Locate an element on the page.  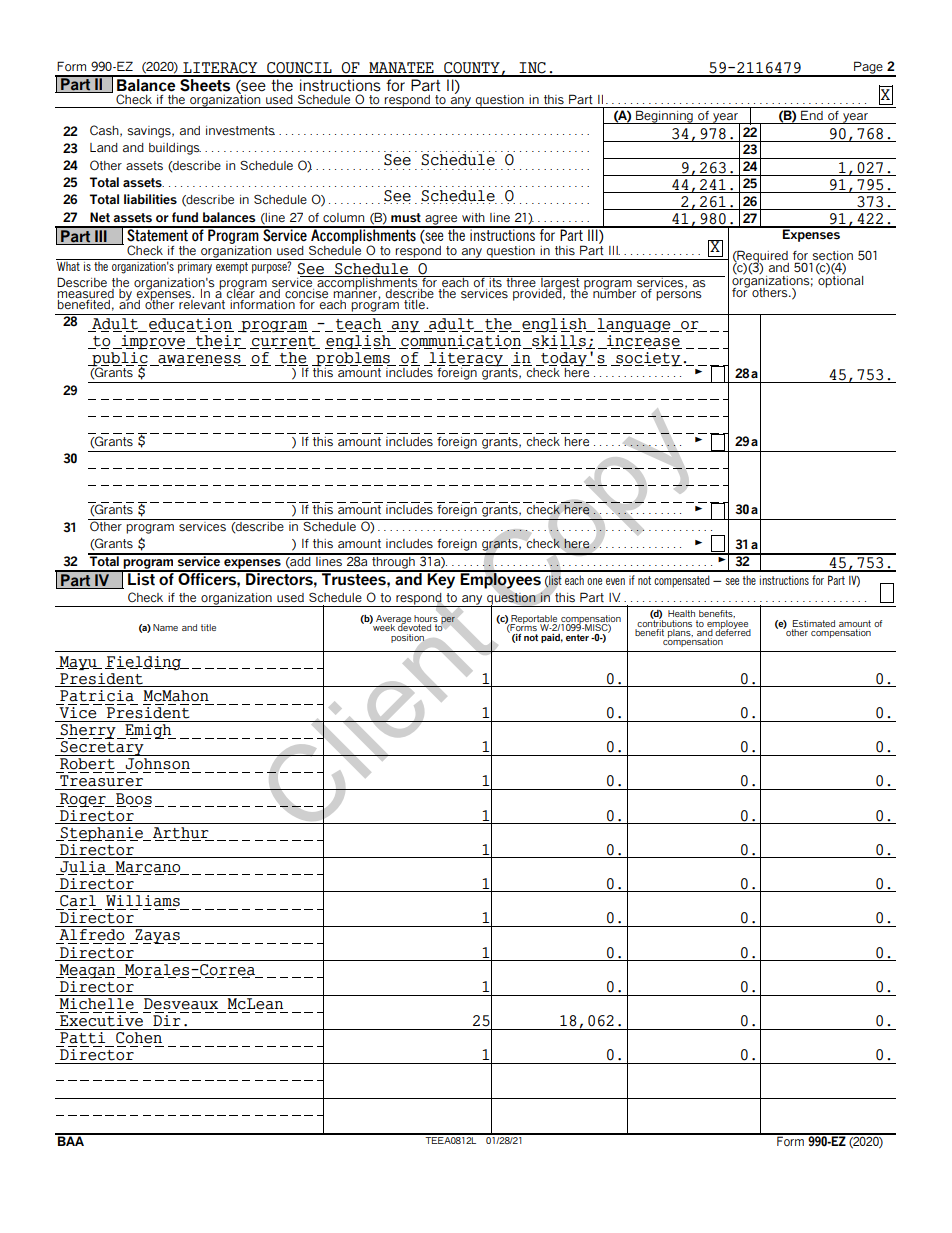
BAA is located at coordinates (71, 1140).
